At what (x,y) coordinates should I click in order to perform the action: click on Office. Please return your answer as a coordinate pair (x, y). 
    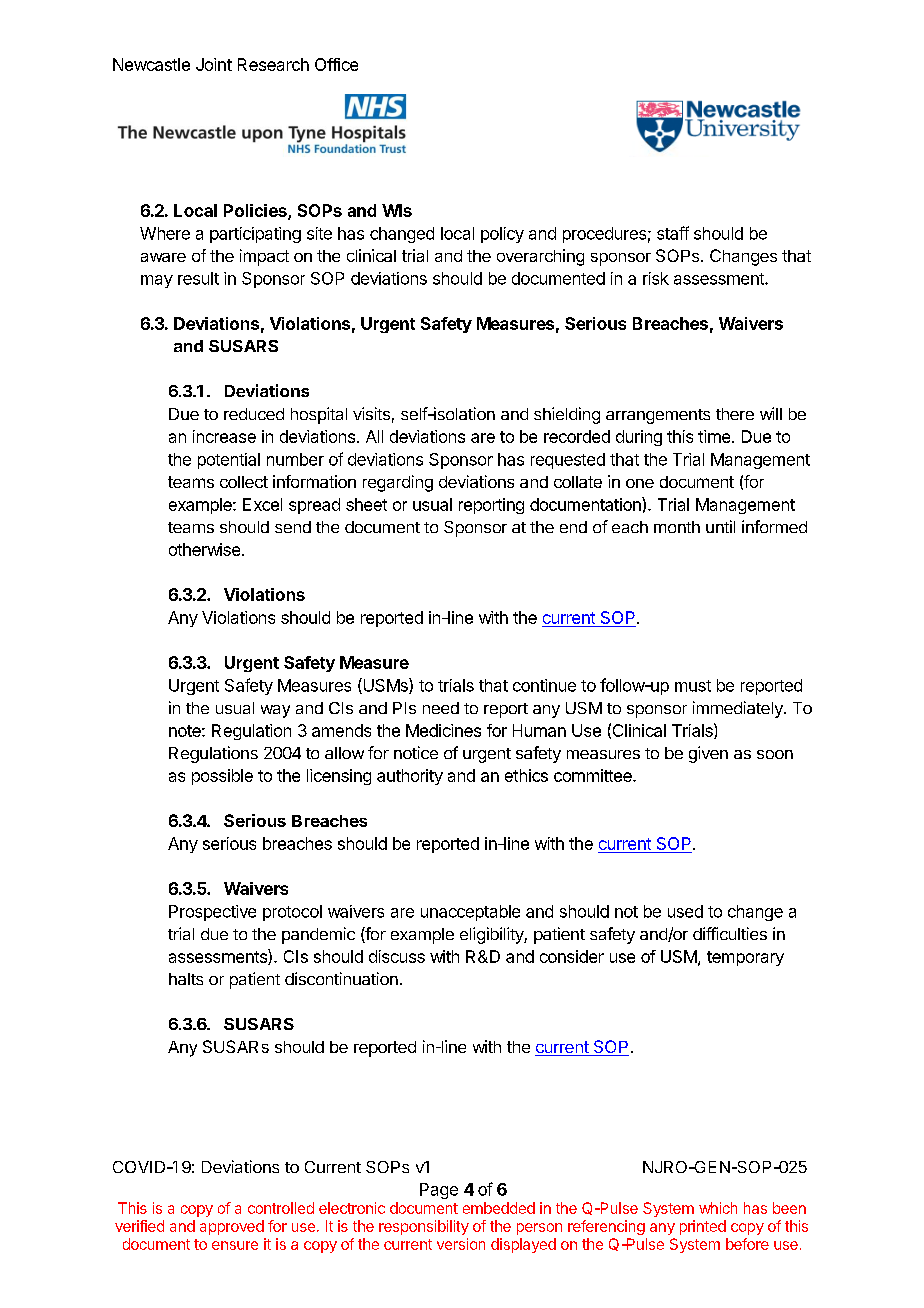
    Looking at the image, I should click on (336, 64).
